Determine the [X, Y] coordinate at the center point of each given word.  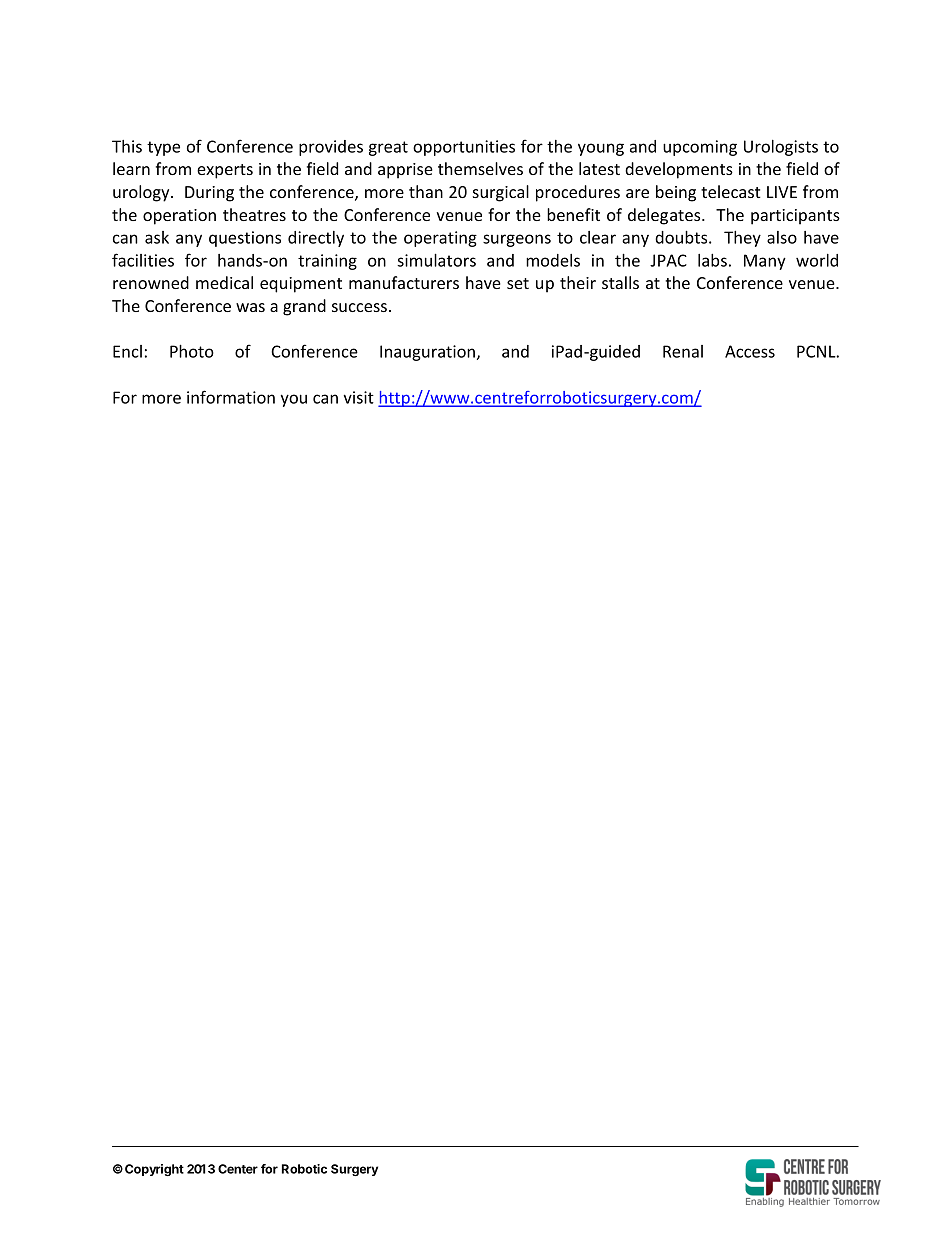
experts [225, 171]
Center [238, 1169]
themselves [480, 168]
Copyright [154, 1170]
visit [358, 397]
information [231, 397]
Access [750, 351]
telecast [731, 191]
